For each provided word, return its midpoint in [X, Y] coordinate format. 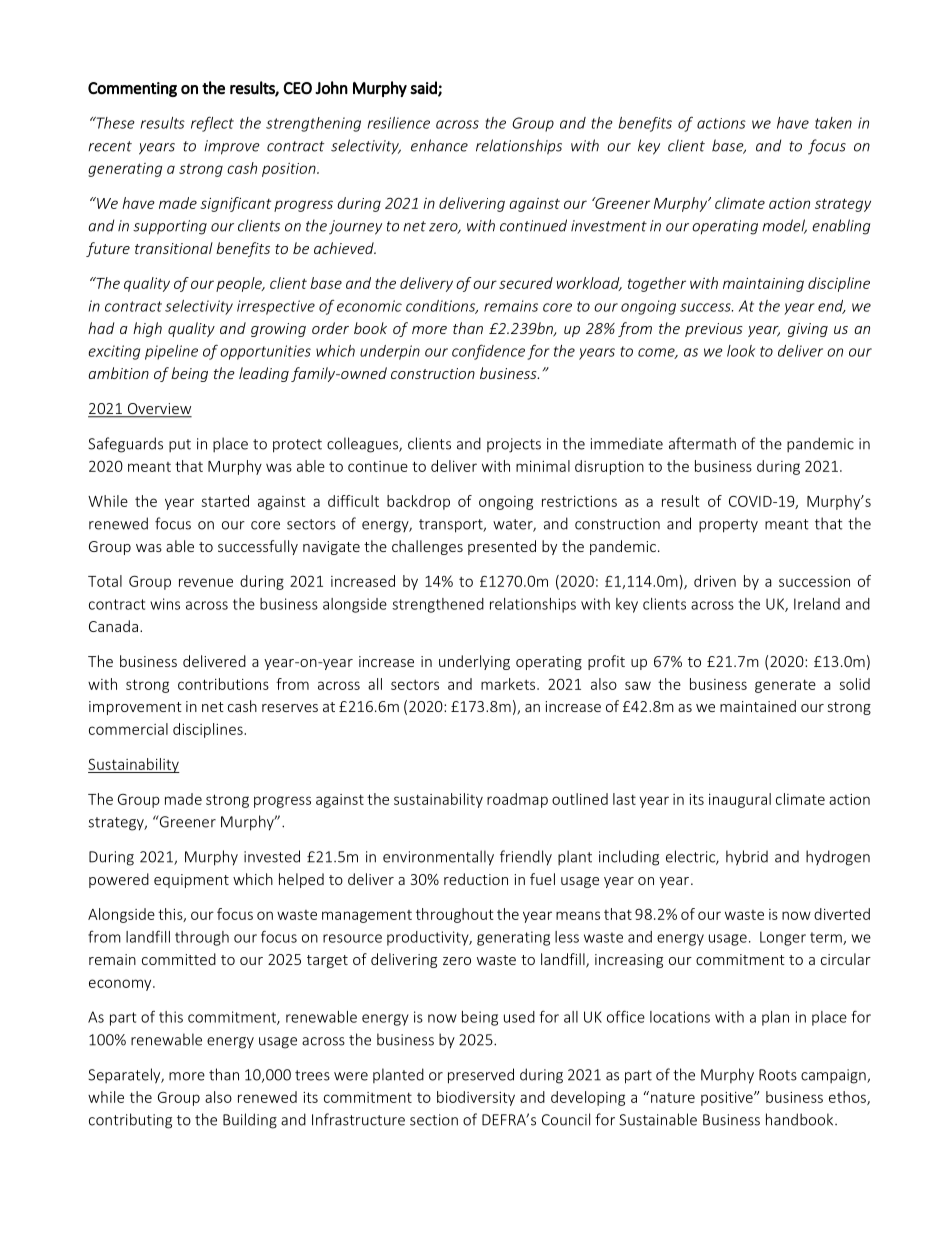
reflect [212, 124]
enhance [439, 145]
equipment [191, 881]
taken [833, 123]
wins [165, 604]
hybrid [747, 858]
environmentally [438, 858]
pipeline [171, 352]
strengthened [438, 605]
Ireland [817, 604]
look [741, 351]
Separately [126, 1076]
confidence [488, 352]
